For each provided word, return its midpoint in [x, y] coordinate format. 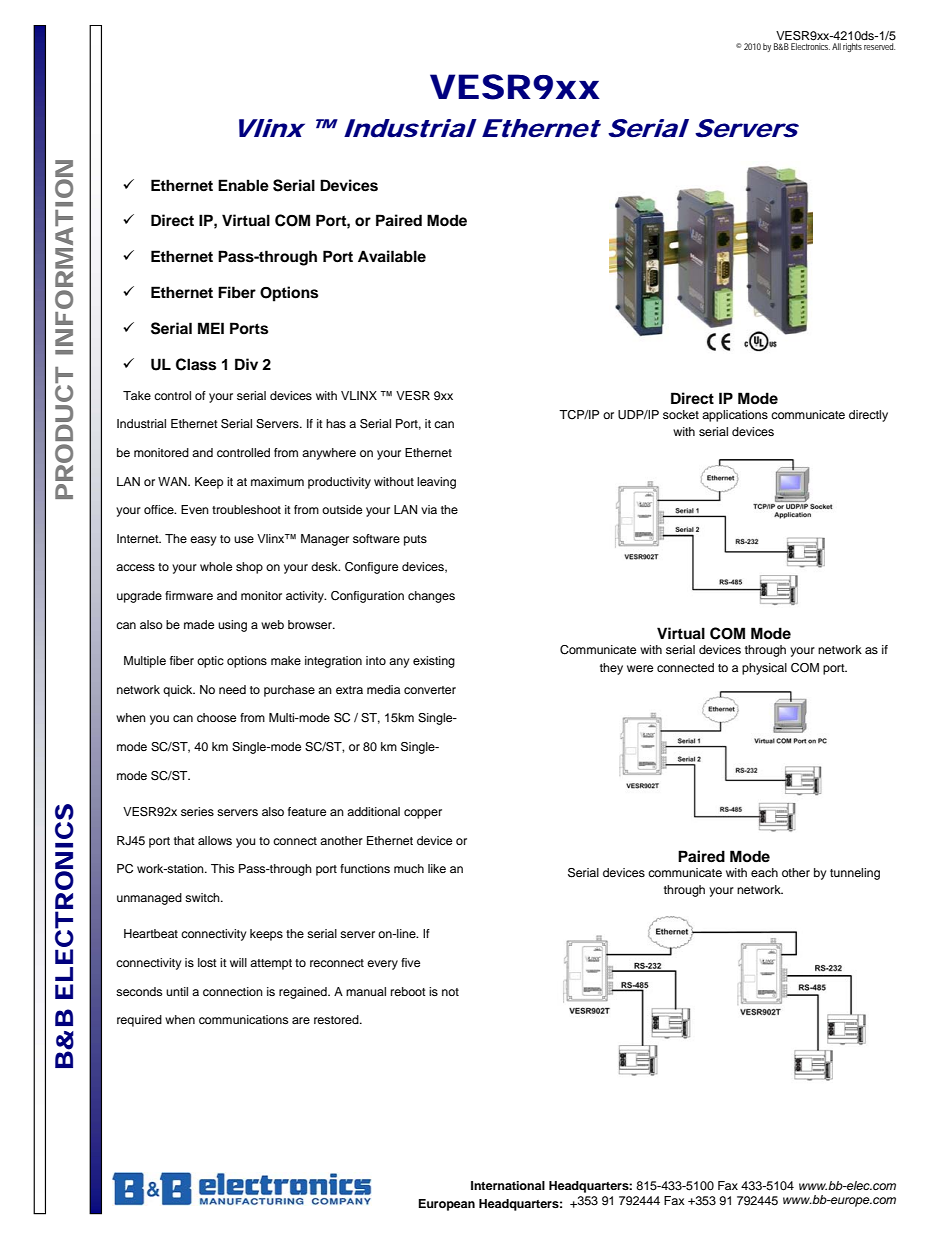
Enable [243, 185]
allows [215, 840]
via [429, 509]
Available [392, 256]
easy [203, 541]
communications [243, 1019]
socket [681, 414]
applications [735, 416]
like [437, 868]
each [764, 872]
